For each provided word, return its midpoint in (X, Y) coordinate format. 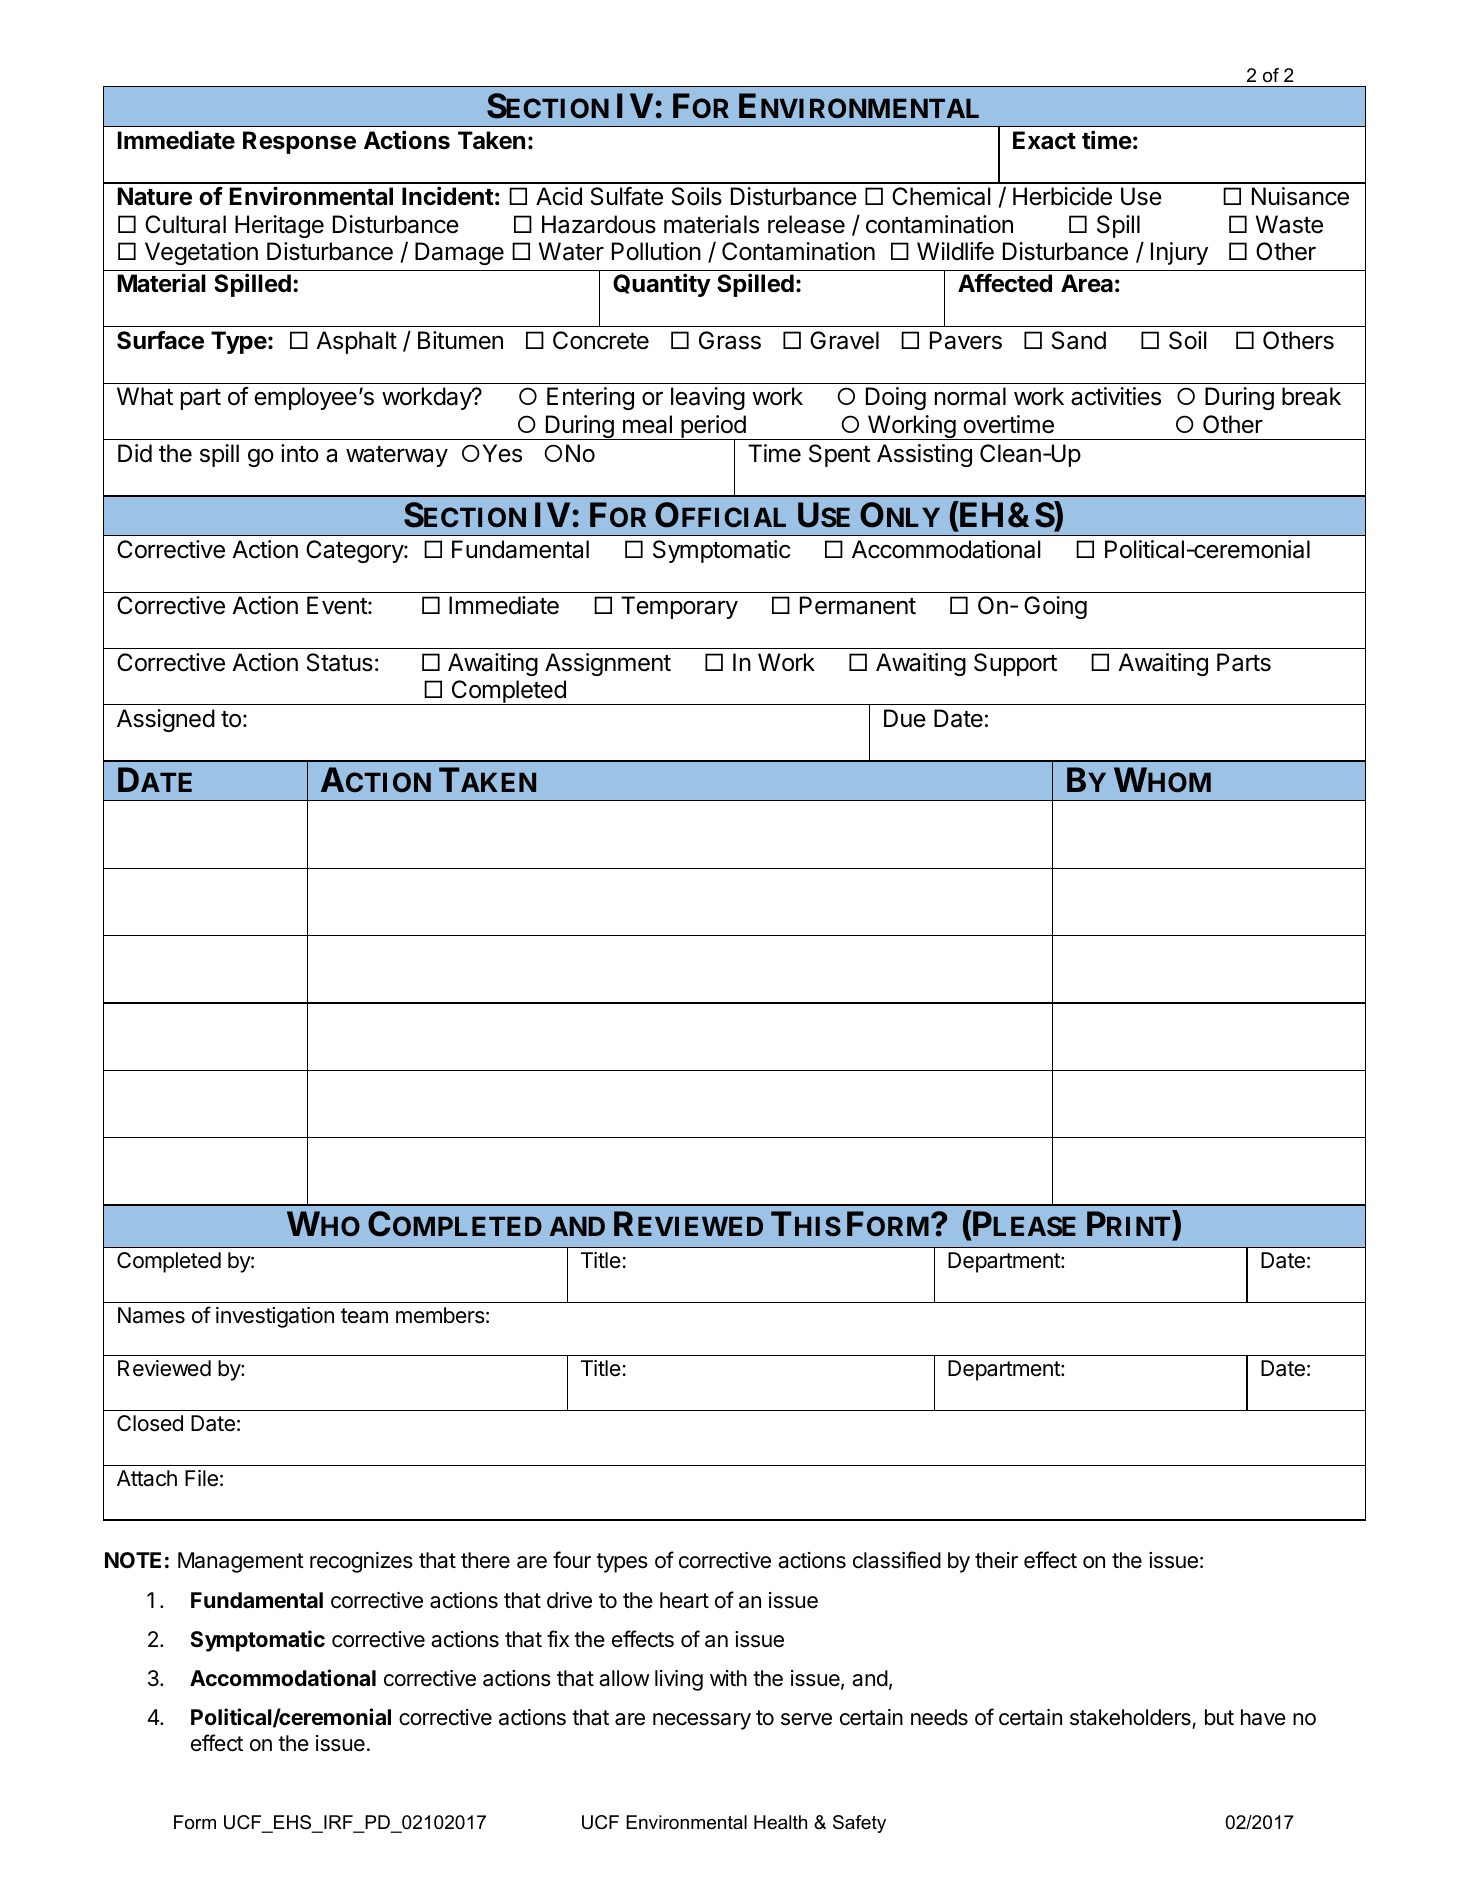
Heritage (279, 226)
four (572, 1560)
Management (241, 1562)
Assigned (166, 720)
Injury (1179, 253)
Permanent (858, 605)
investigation (275, 1317)
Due (905, 718)
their (996, 1560)
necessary (702, 1721)
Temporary (679, 607)
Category (355, 551)
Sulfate (627, 196)
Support (1015, 664)
